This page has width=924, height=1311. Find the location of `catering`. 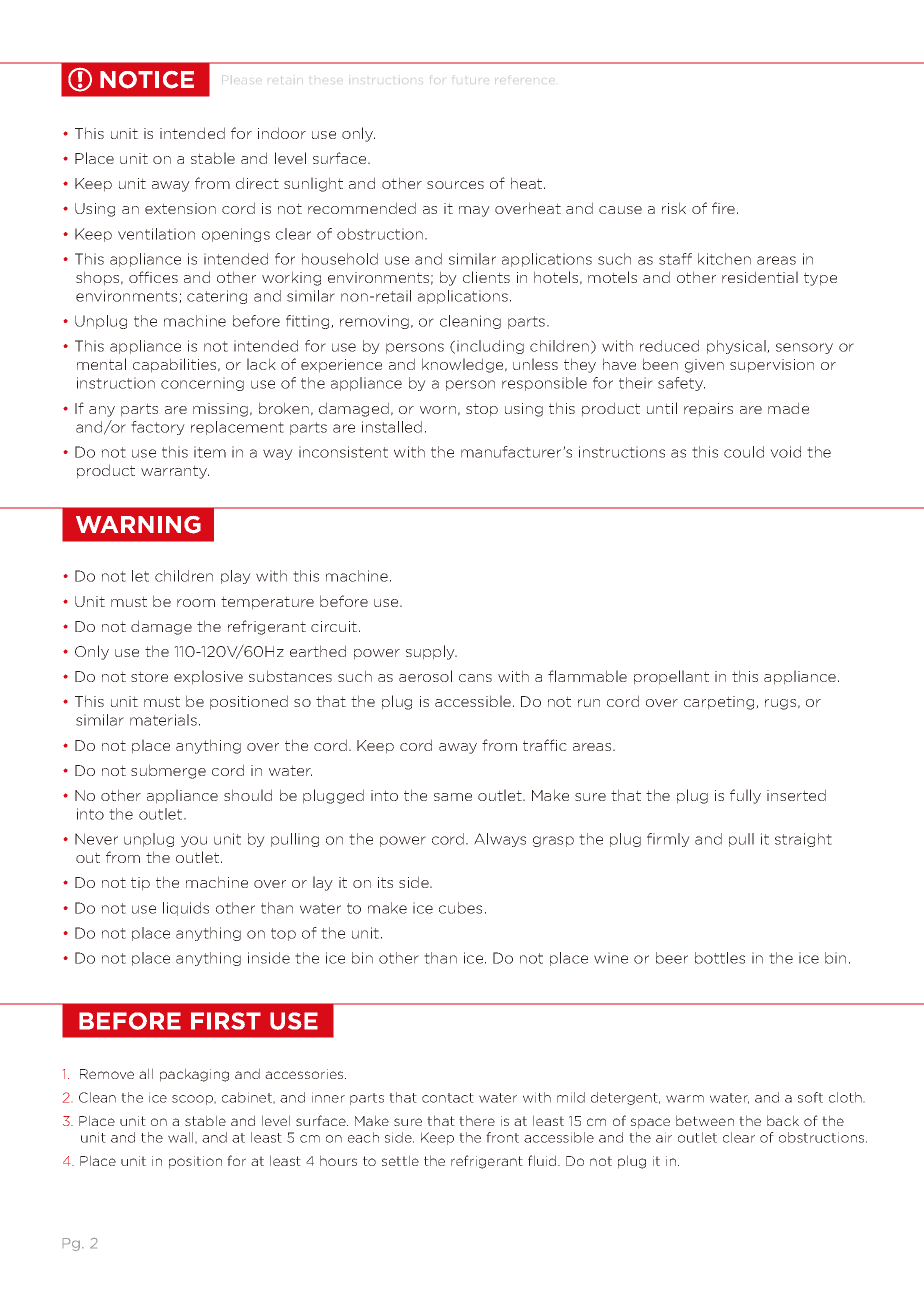

catering is located at coordinates (217, 297).
